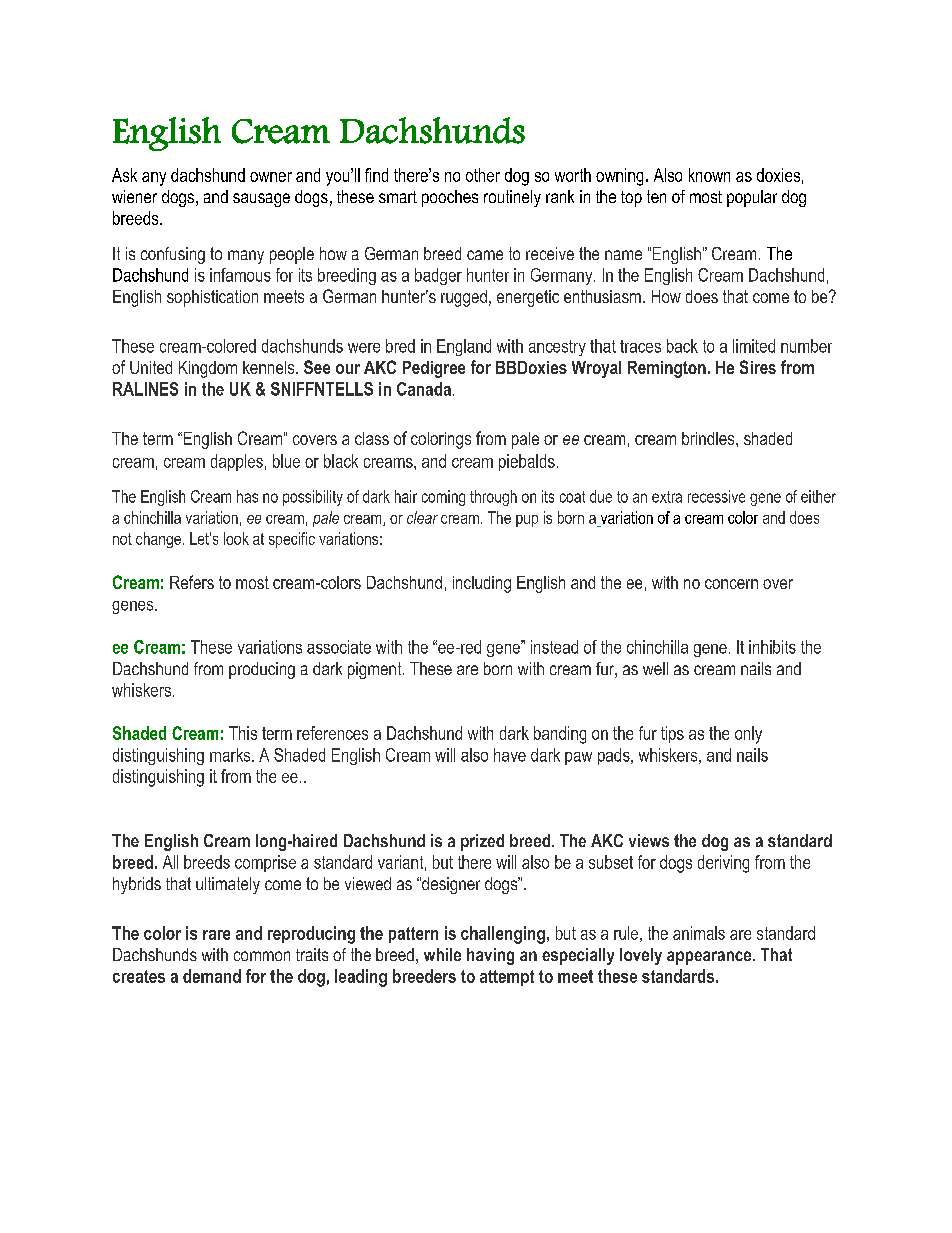  What do you see at coordinates (216, 935) in the screenshot?
I see `rare` at bounding box center [216, 935].
